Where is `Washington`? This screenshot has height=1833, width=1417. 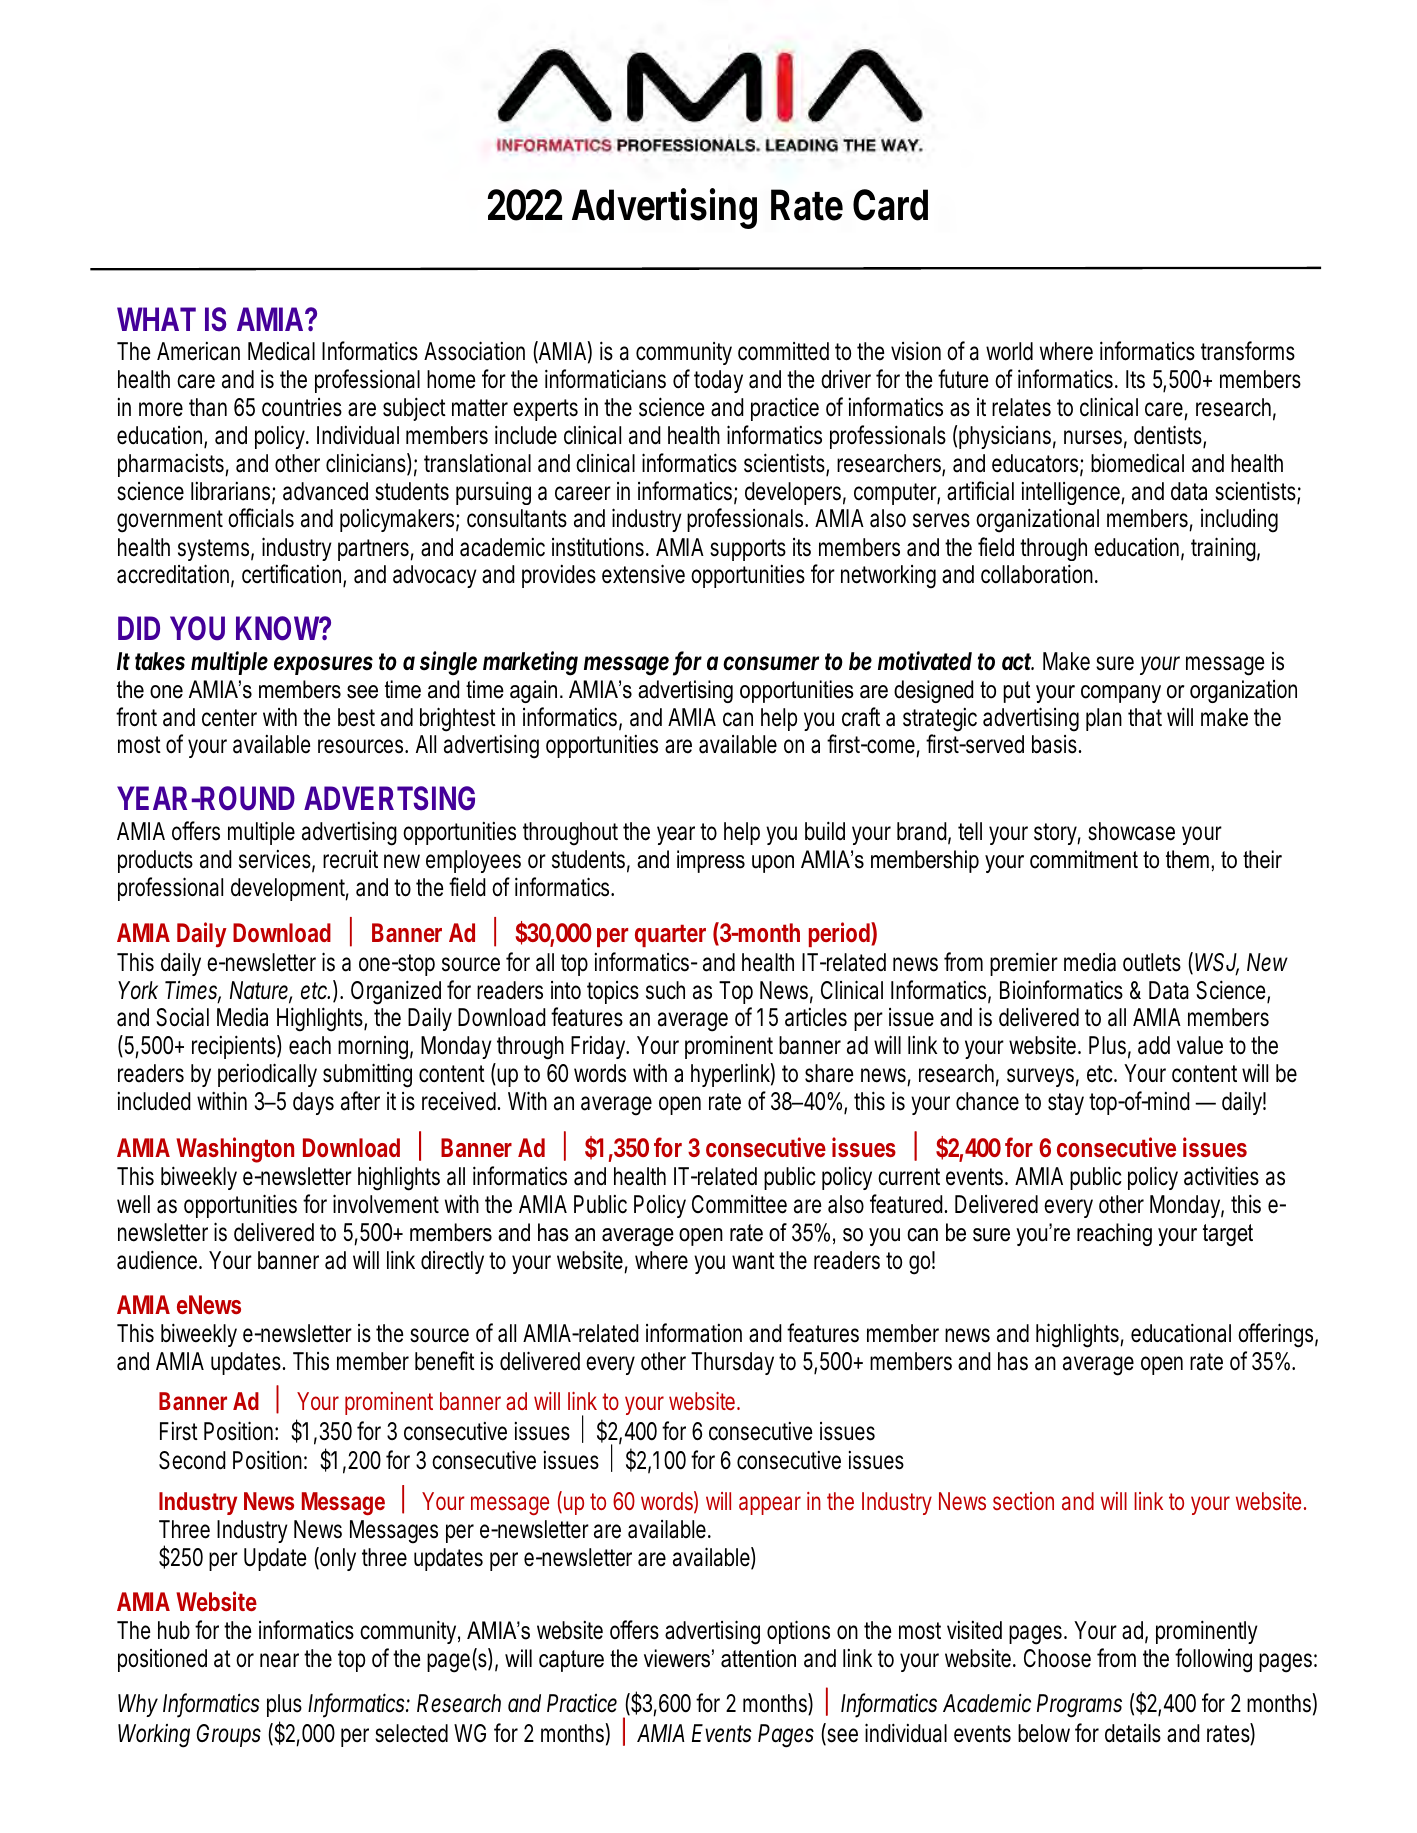 Washington is located at coordinates (235, 1150).
